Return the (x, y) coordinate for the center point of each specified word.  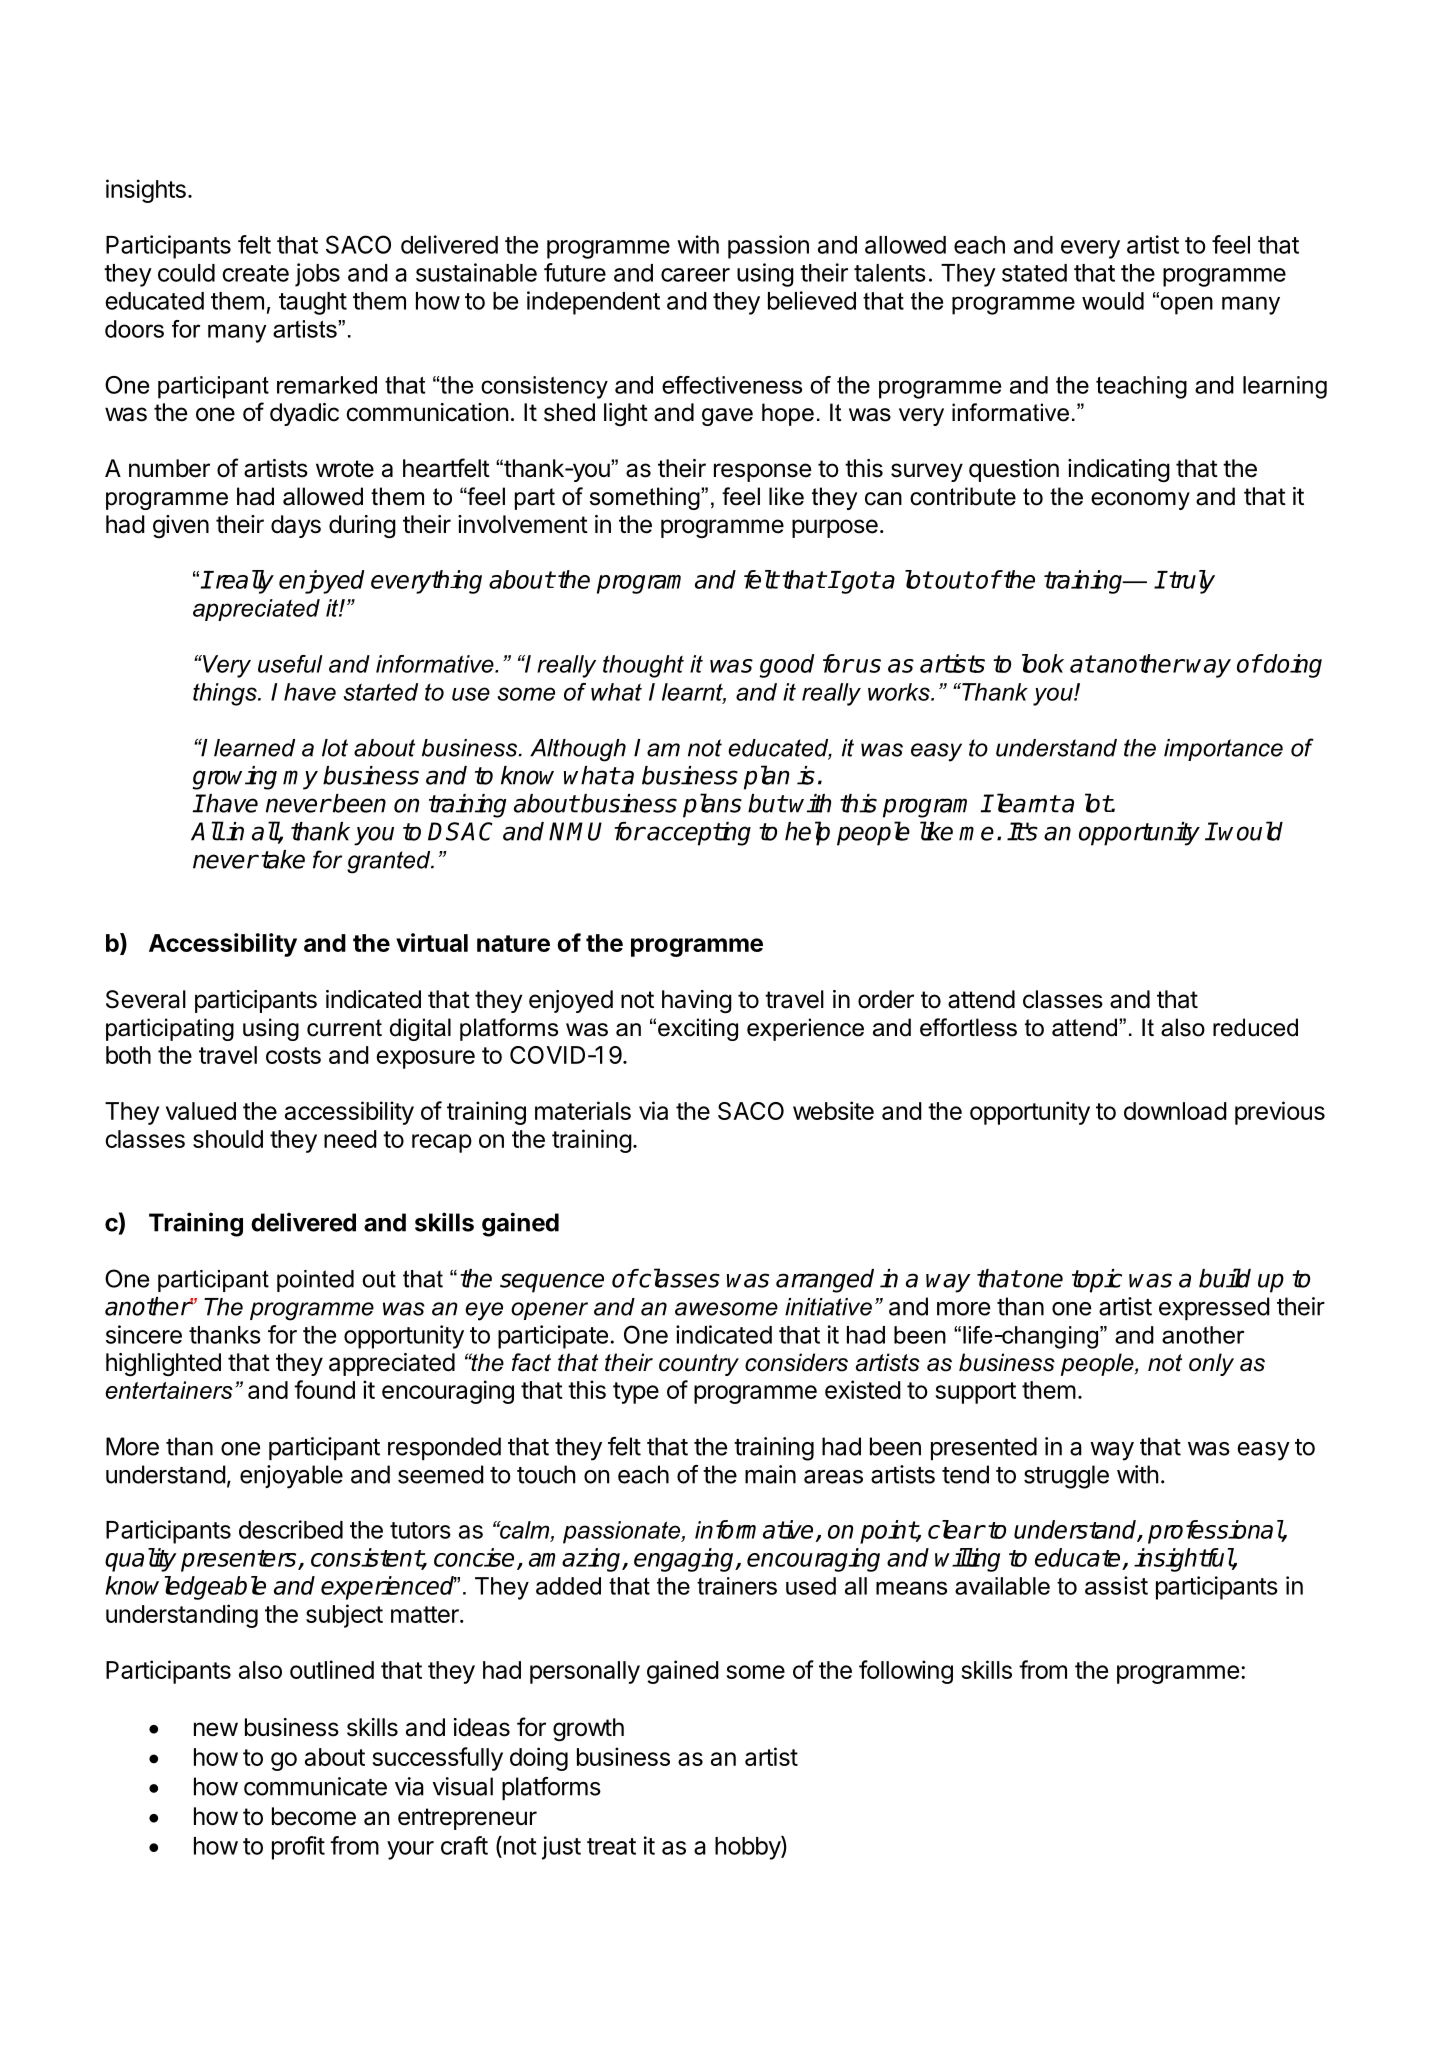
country (699, 1365)
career (695, 275)
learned (254, 748)
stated (1034, 273)
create (255, 273)
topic (1097, 1281)
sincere (144, 1334)
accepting (698, 834)
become (314, 1816)
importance (1223, 750)
